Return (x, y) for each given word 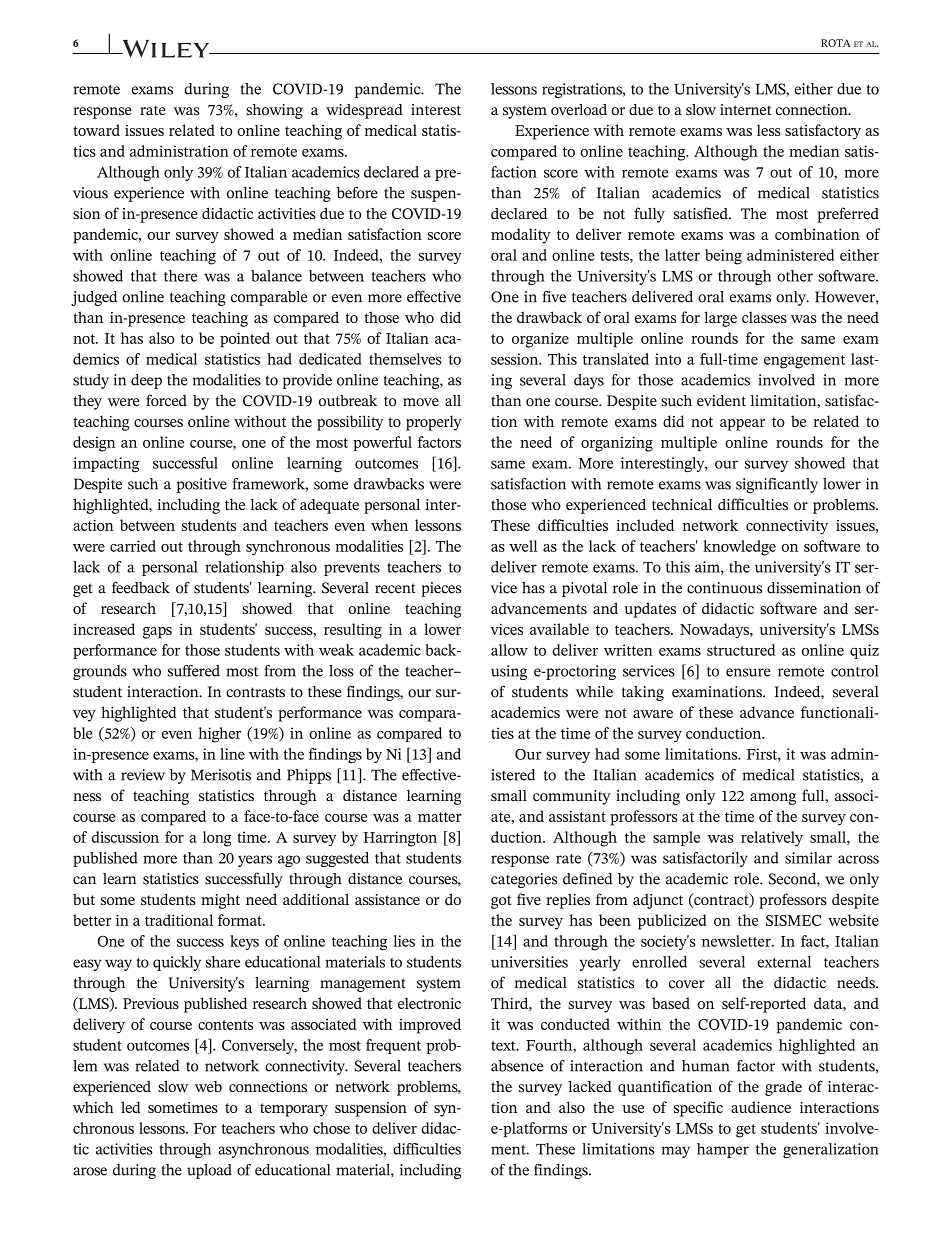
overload (579, 110)
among (773, 799)
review (143, 775)
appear (742, 425)
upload (209, 1171)
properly (434, 423)
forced (166, 400)
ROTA (836, 43)
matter (440, 817)
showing (274, 111)
